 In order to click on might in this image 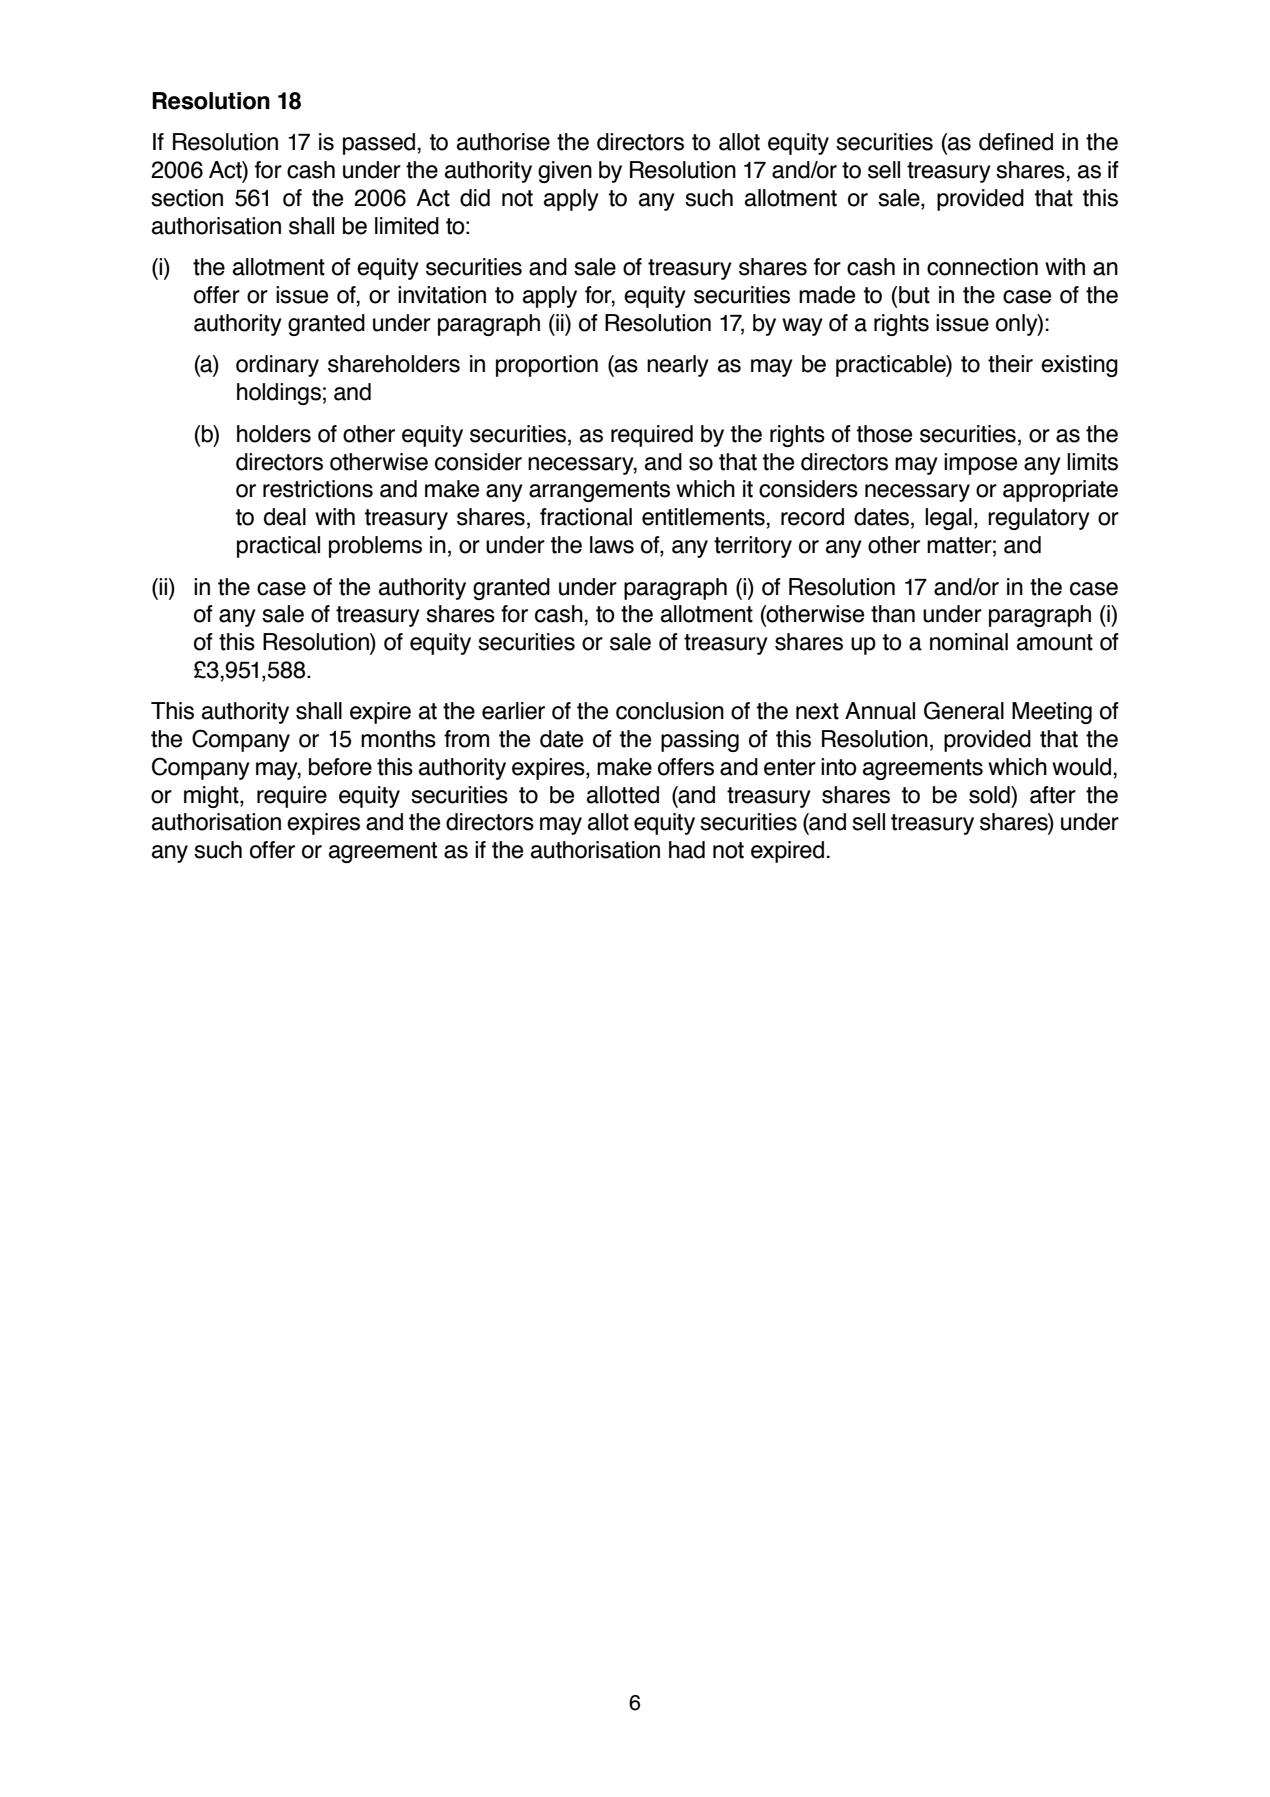, I will do `click(212, 797)`.
